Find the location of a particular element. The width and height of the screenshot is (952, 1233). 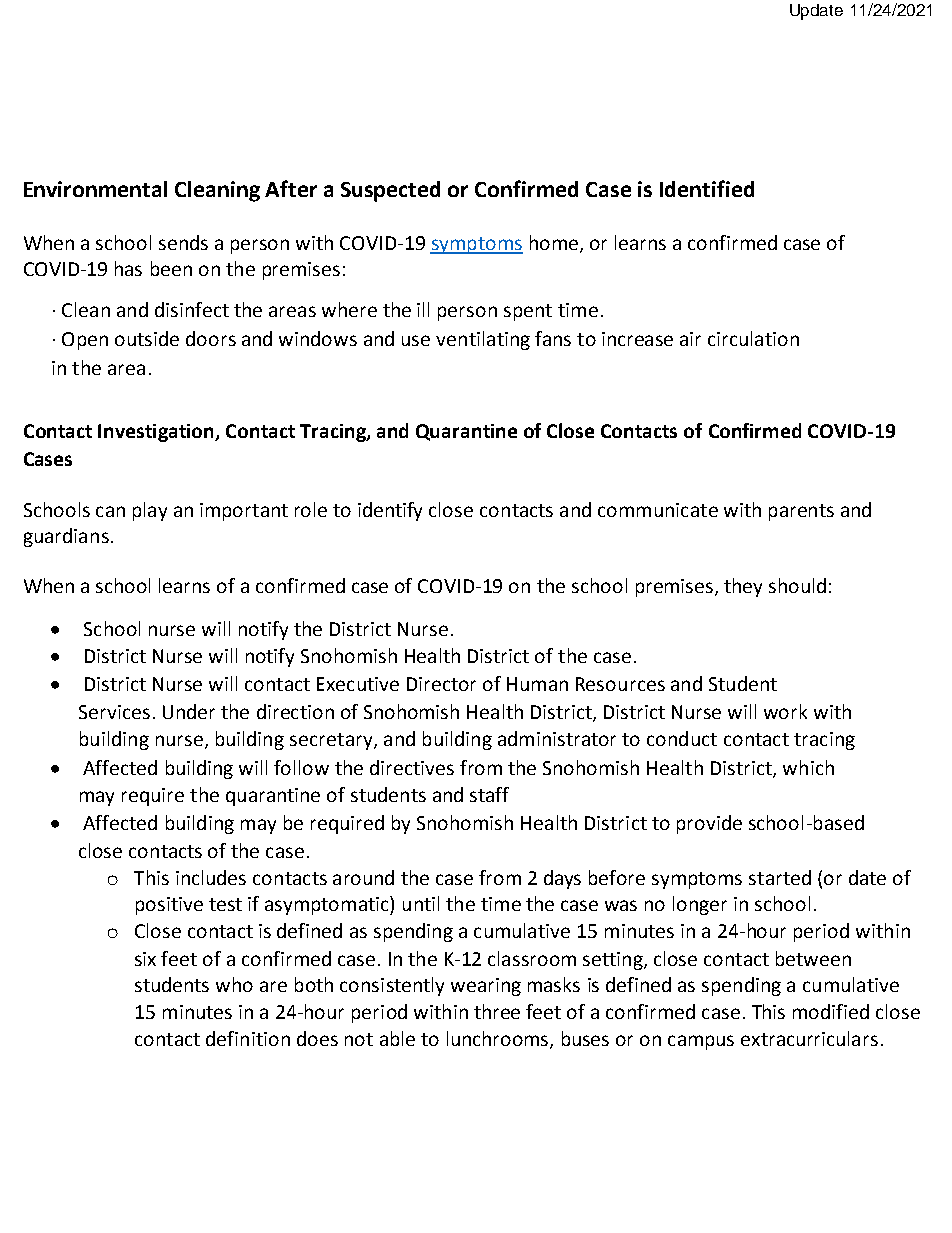

Director is located at coordinates (441, 684).
